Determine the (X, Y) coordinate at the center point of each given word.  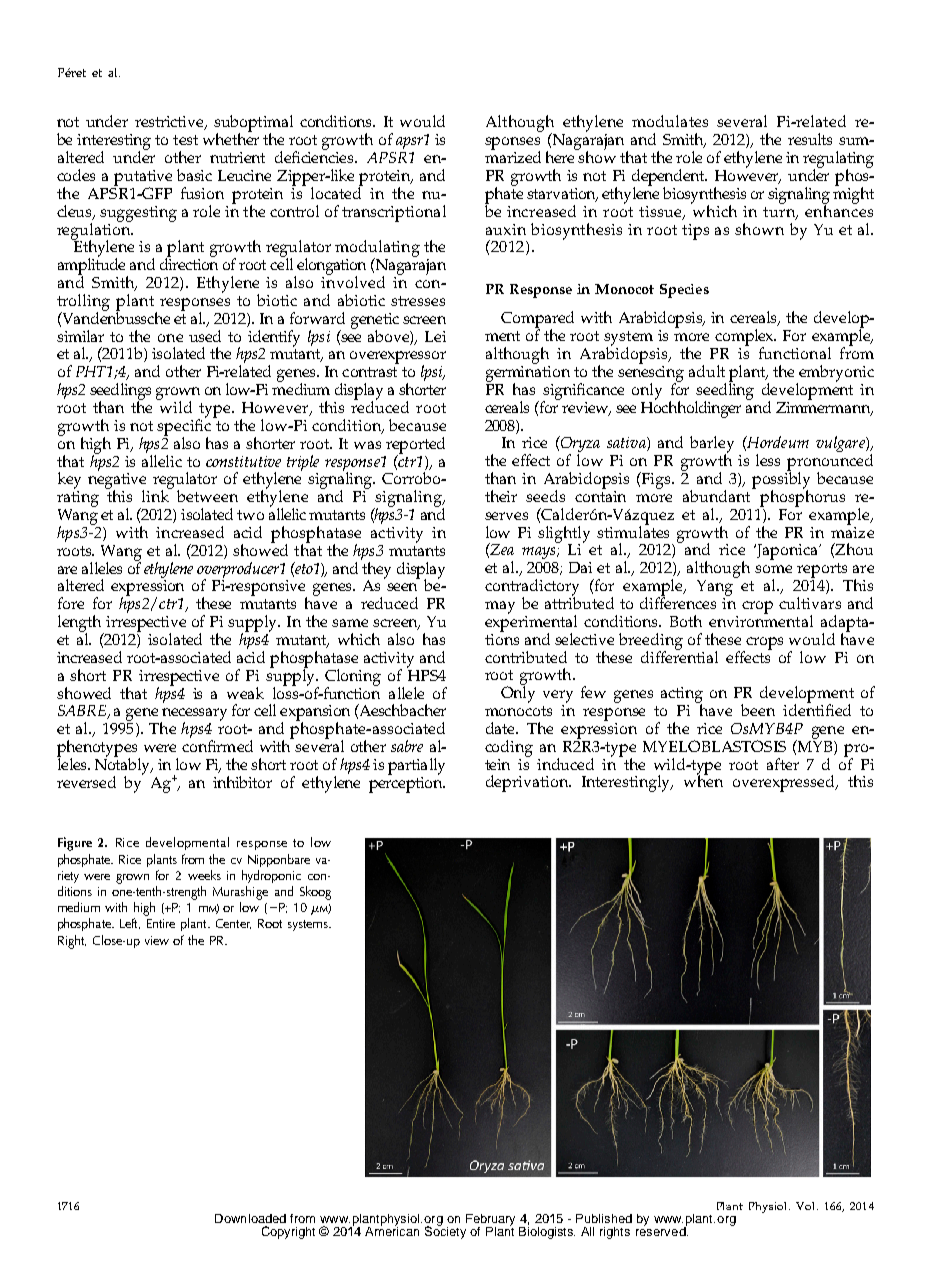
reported (415, 446)
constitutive (243, 461)
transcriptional (394, 213)
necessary (194, 715)
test (185, 140)
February (490, 1221)
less (768, 460)
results (810, 139)
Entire (161, 923)
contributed (526, 657)
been (758, 710)
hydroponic (271, 876)
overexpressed (785, 783)
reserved (662, 1230)
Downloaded (250, 1218)
